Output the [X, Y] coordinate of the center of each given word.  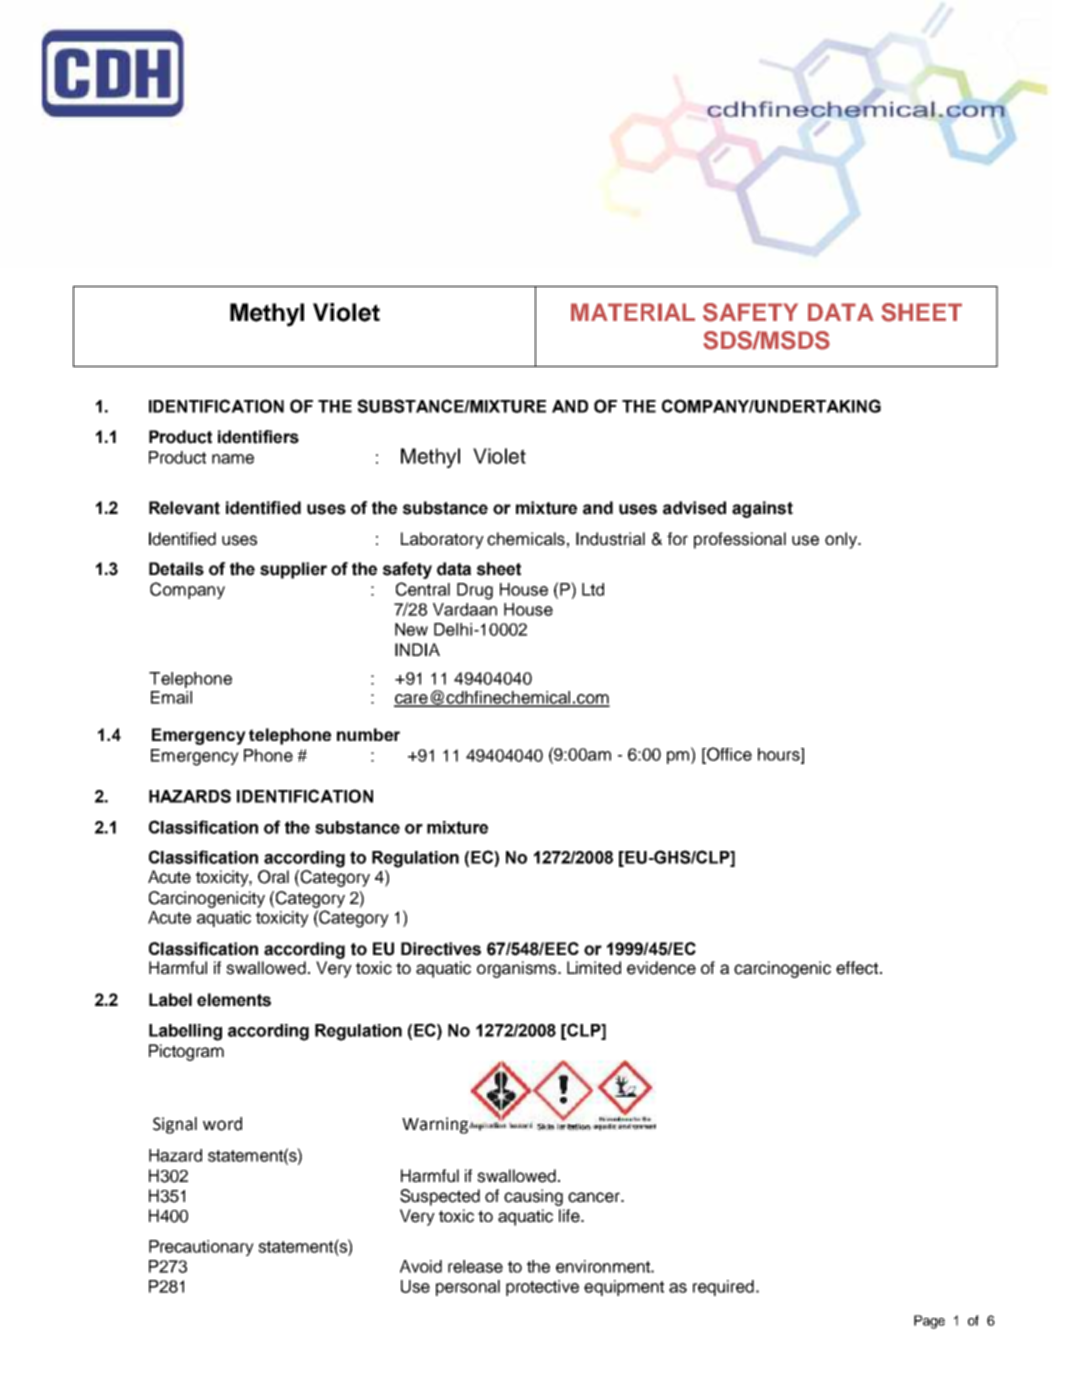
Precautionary [201, 1248]
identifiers [258, 437]
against [762, 509]
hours [780, 755]
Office [728, 755]
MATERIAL [633, 312]
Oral [273, 877]
